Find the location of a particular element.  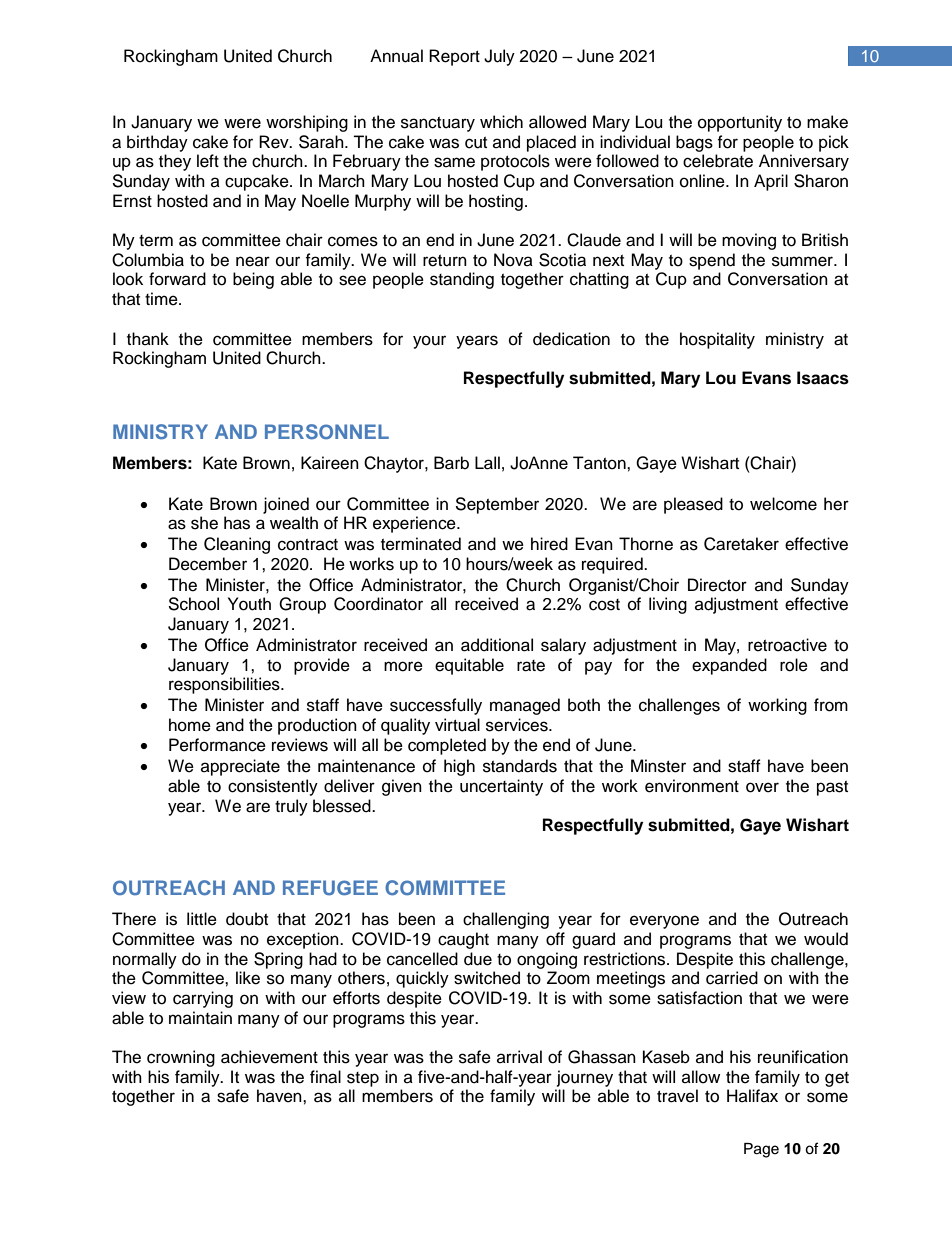

over is located at coordinates (762, 787).
